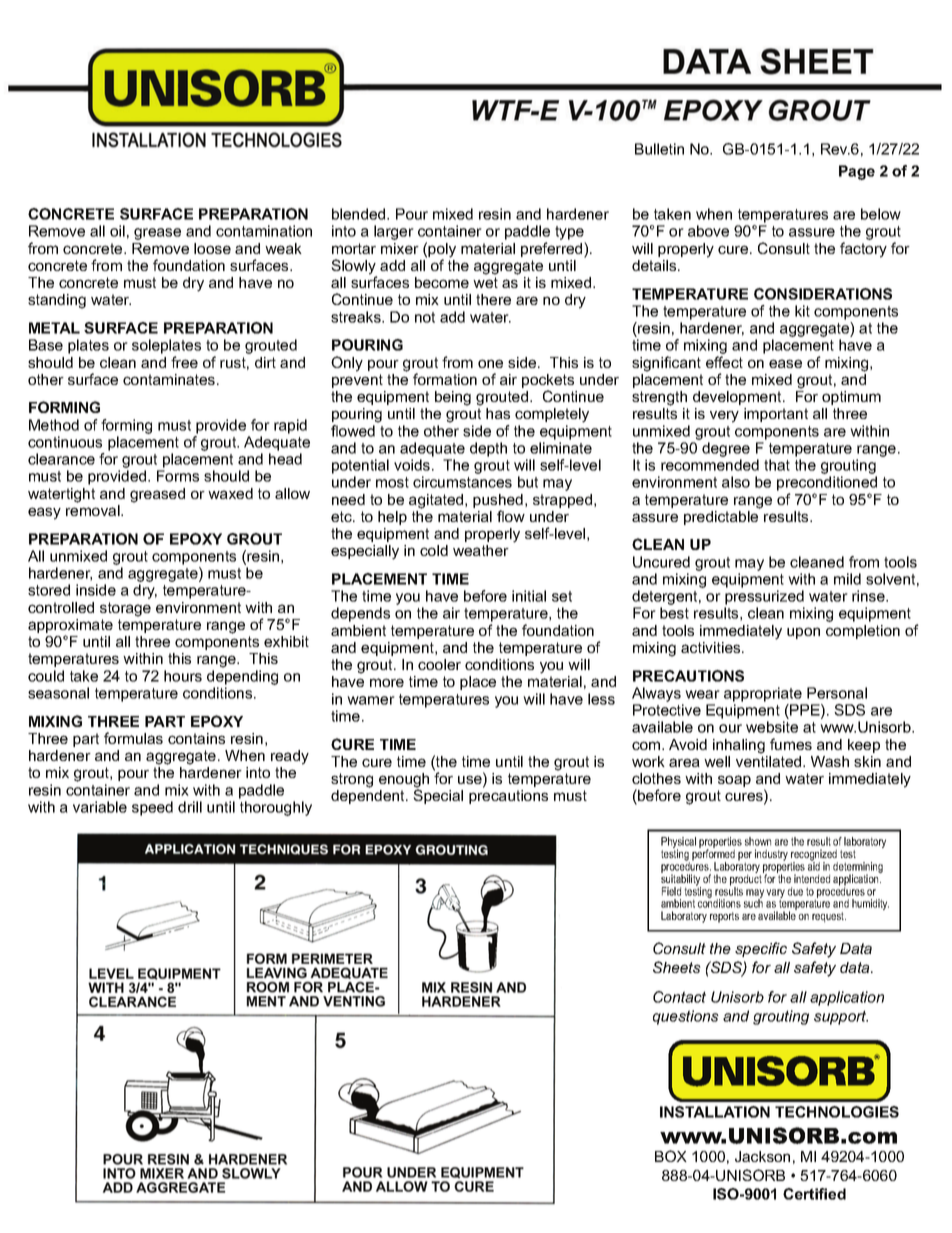 Image resolution: width=952 pixels, height=1233 pixels. What do you see at coordinates (471, 781) in the screenshot?
I see `use` at bounding box center [471, 781].
